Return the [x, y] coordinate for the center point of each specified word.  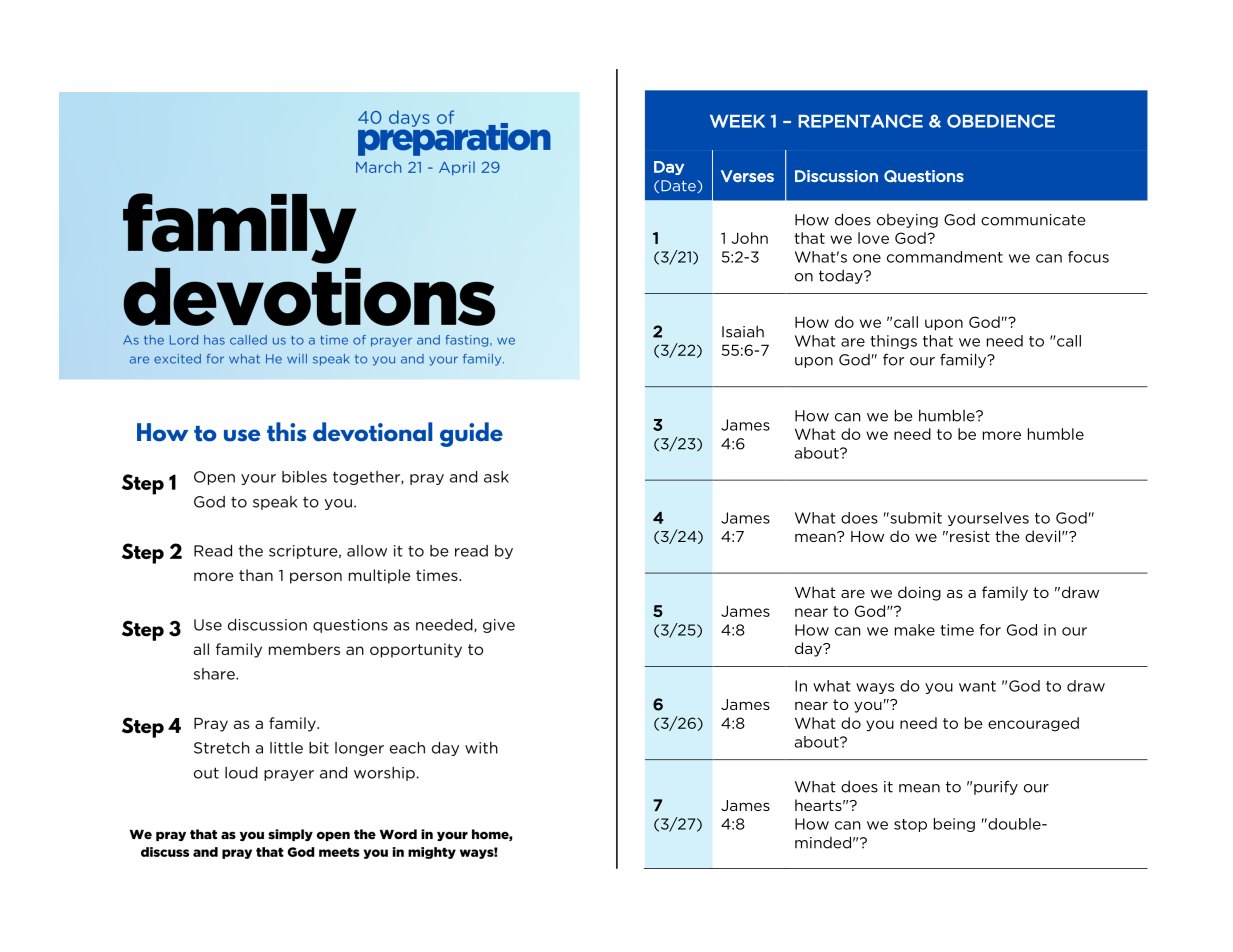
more [1002, 435]
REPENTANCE [860, 121]
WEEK [737, 121]
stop [910, 825]
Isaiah [743, 332]
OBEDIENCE [1001, 121]
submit [915, 518]
